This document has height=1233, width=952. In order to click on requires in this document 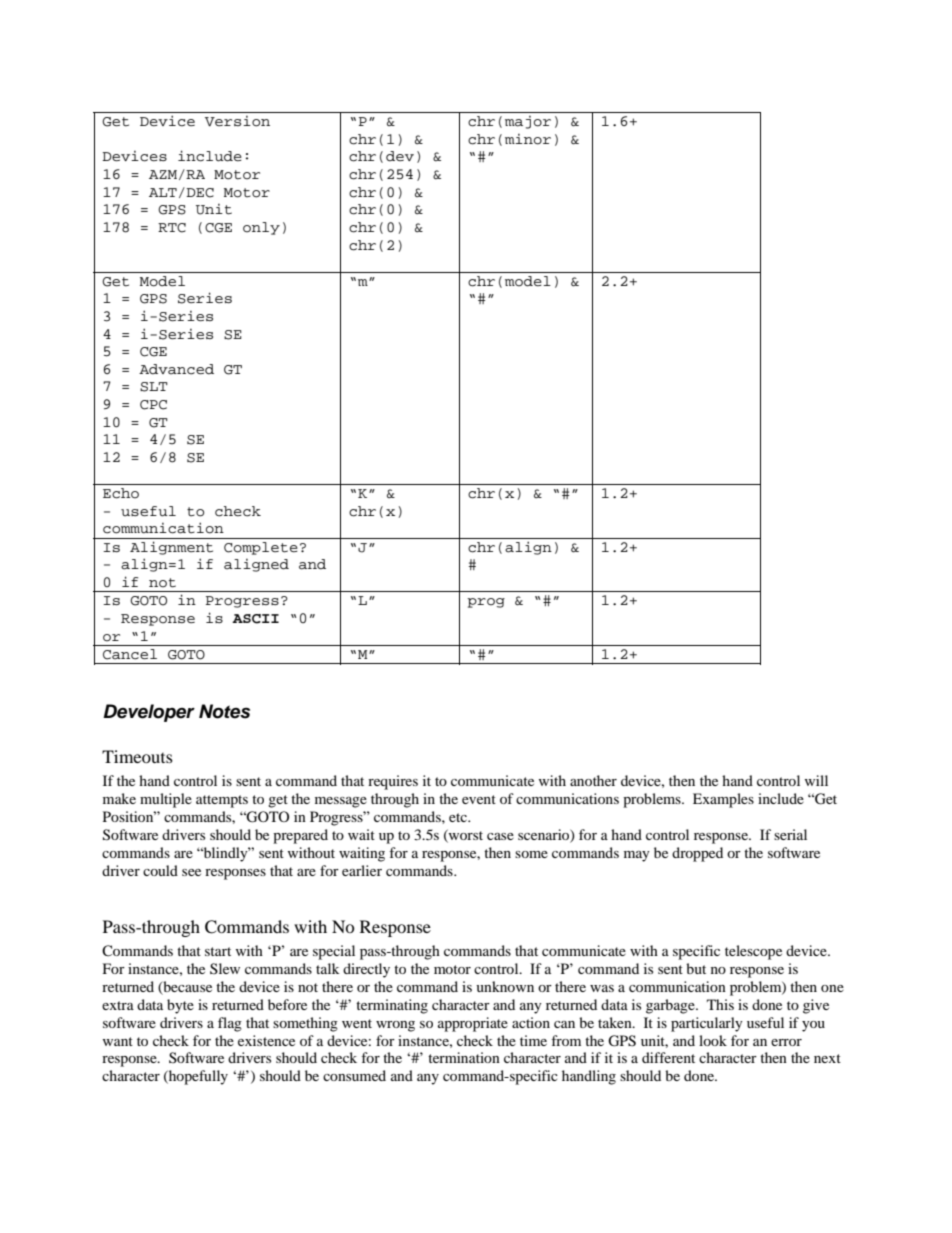, I will do `click(393, 782)`.
